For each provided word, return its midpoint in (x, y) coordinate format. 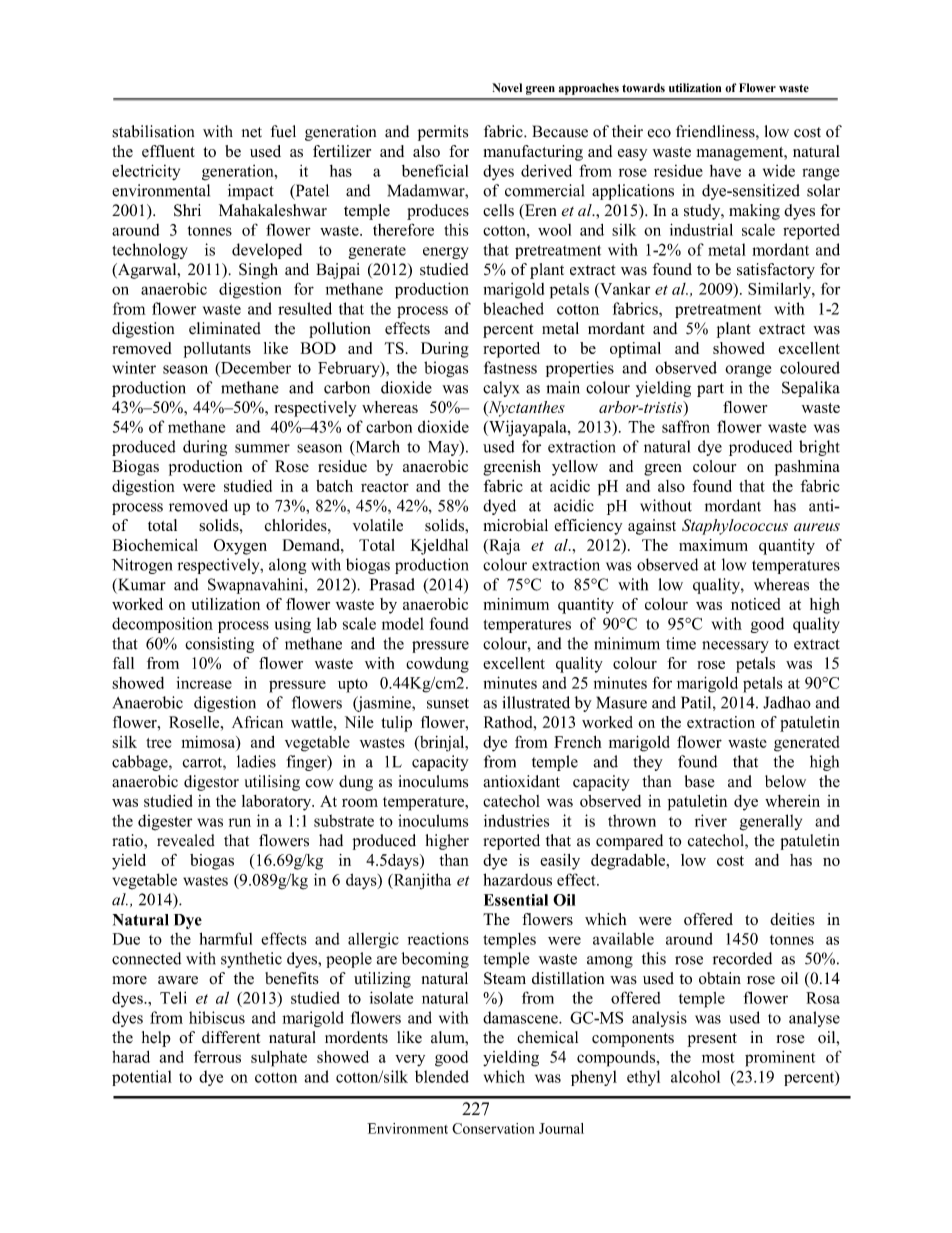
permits (443, 133)
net (252, 132)
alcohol (695, 1076)
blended (442, 1076)
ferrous (217, 1056)
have (725, 171)
